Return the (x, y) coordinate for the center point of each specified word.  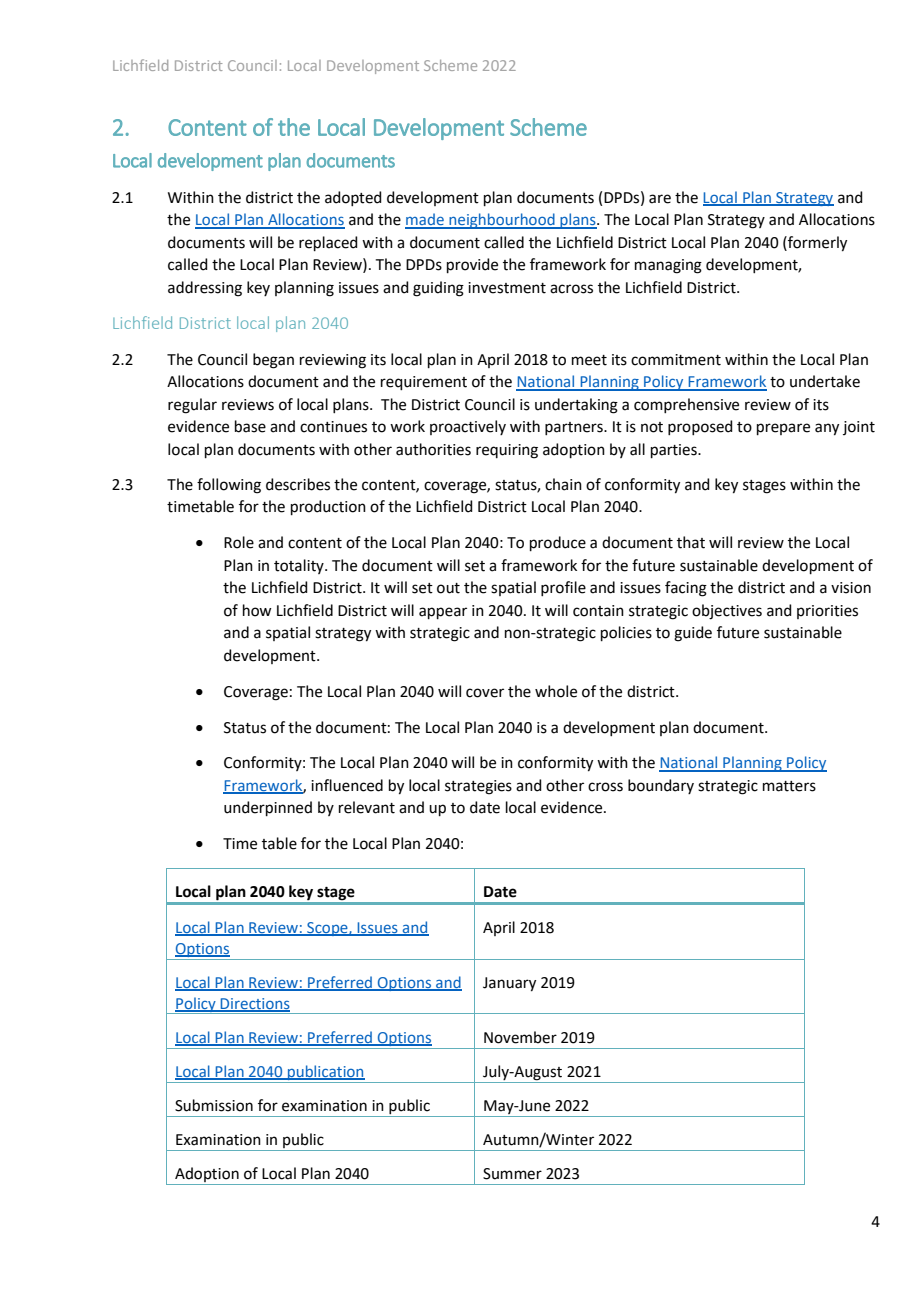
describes (298, 484)
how (257, 610)
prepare (783, 429)
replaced (328, 243)
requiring (507, 451)
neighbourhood (502, 221)
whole (556, 691)
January (509, 984)
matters (789, 786)
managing (668, 266)
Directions (254, 1004)
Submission (214, 1105)
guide (693, 634)
